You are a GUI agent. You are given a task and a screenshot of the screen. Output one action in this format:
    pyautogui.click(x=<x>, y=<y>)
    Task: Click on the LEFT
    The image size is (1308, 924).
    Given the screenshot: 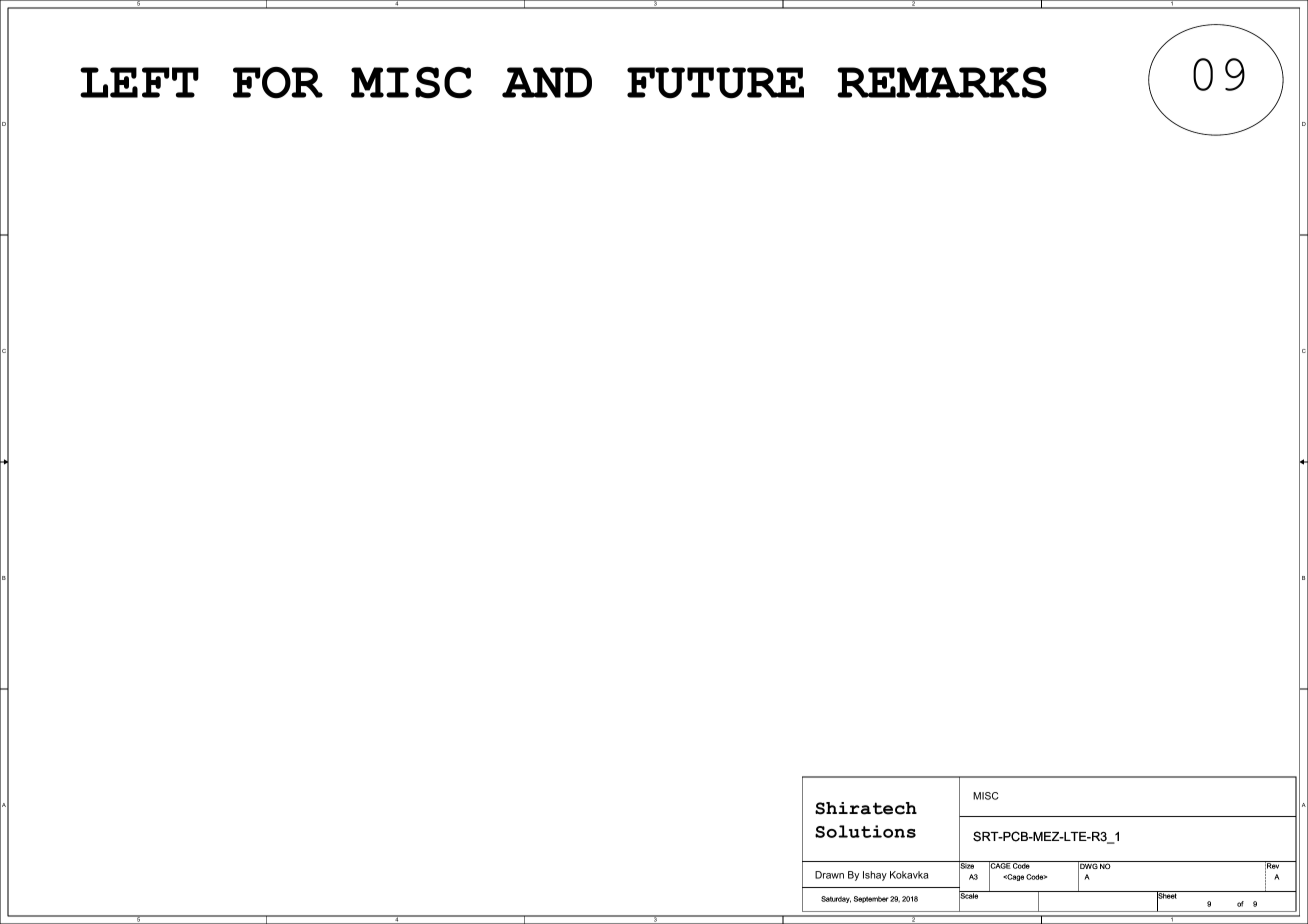 What is the action you would take?
    pyautogui.click(x=139, y=82)
